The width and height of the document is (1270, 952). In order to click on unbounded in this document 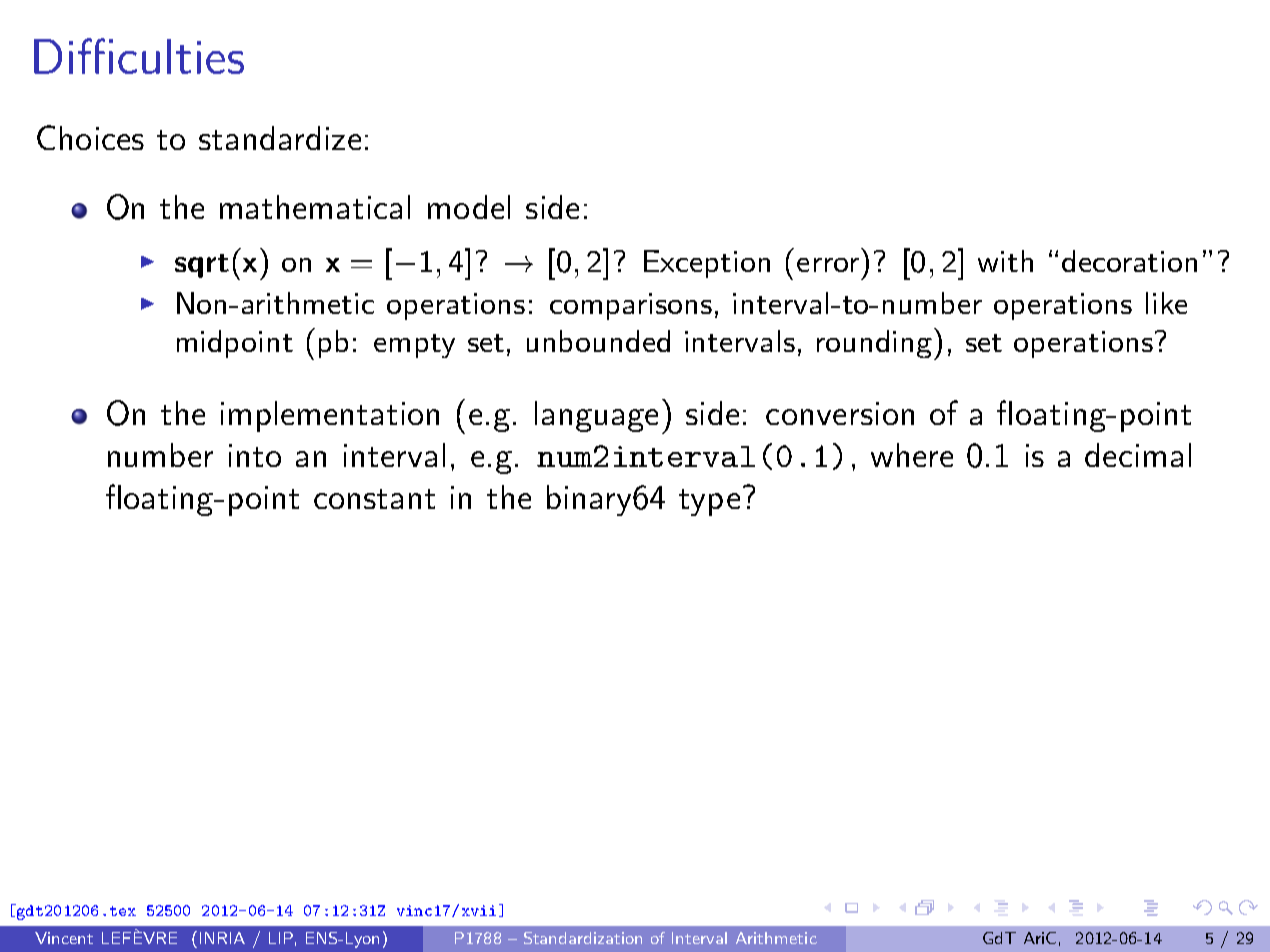, I will do `click(598, 341)`.
